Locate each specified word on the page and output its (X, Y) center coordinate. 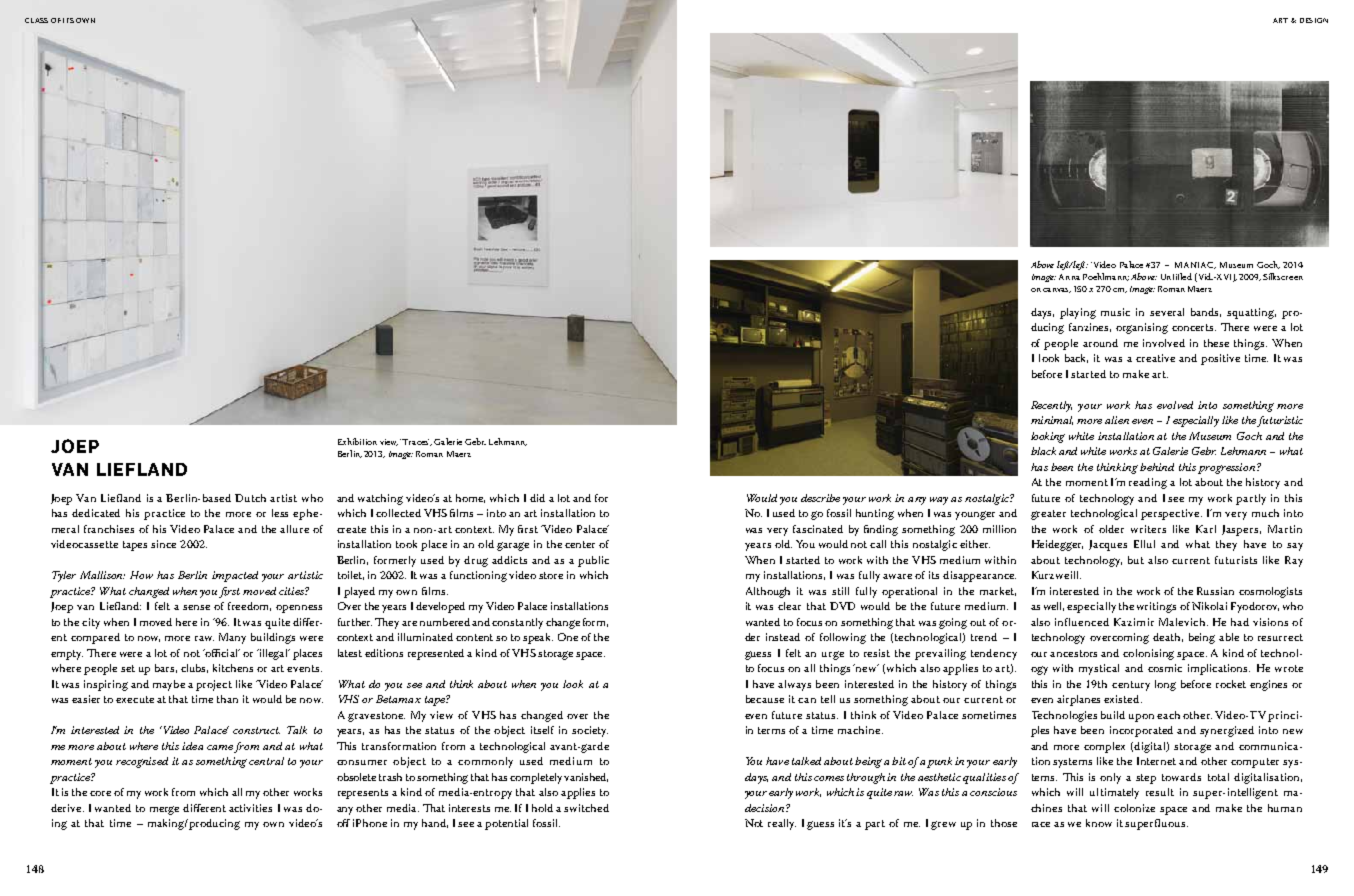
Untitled (1176, 276)
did (537, 498)
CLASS (36, 20)
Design (1314, 20)
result (1160, 792)
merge (164, 810)
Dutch (250, 498)
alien (1117, 420)
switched (586, 808)
